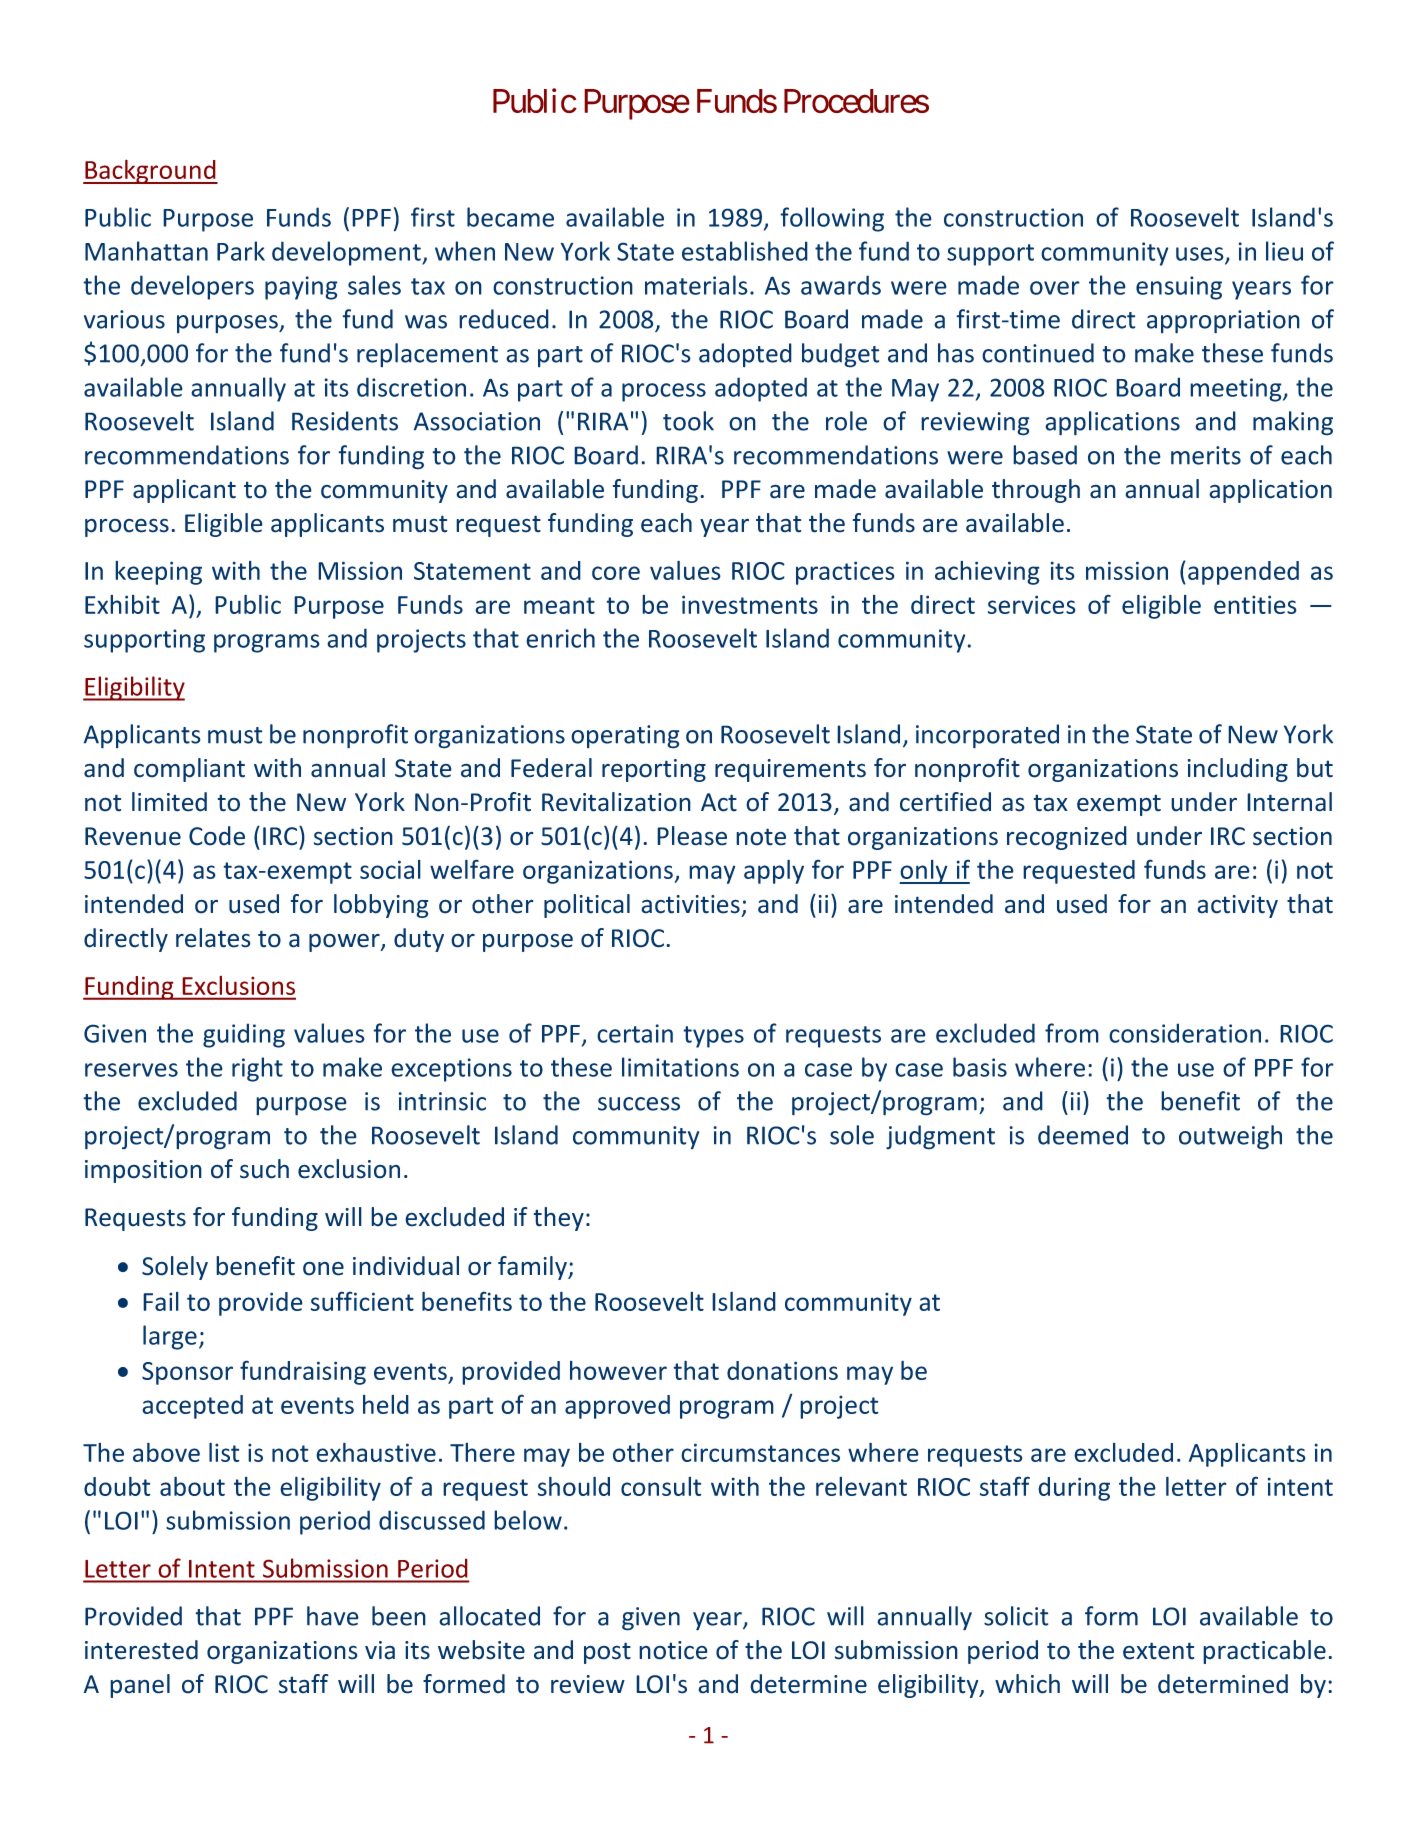 The width and height of the screenshot is (1417, 1834). I want to click on established, so click(745, 251).
